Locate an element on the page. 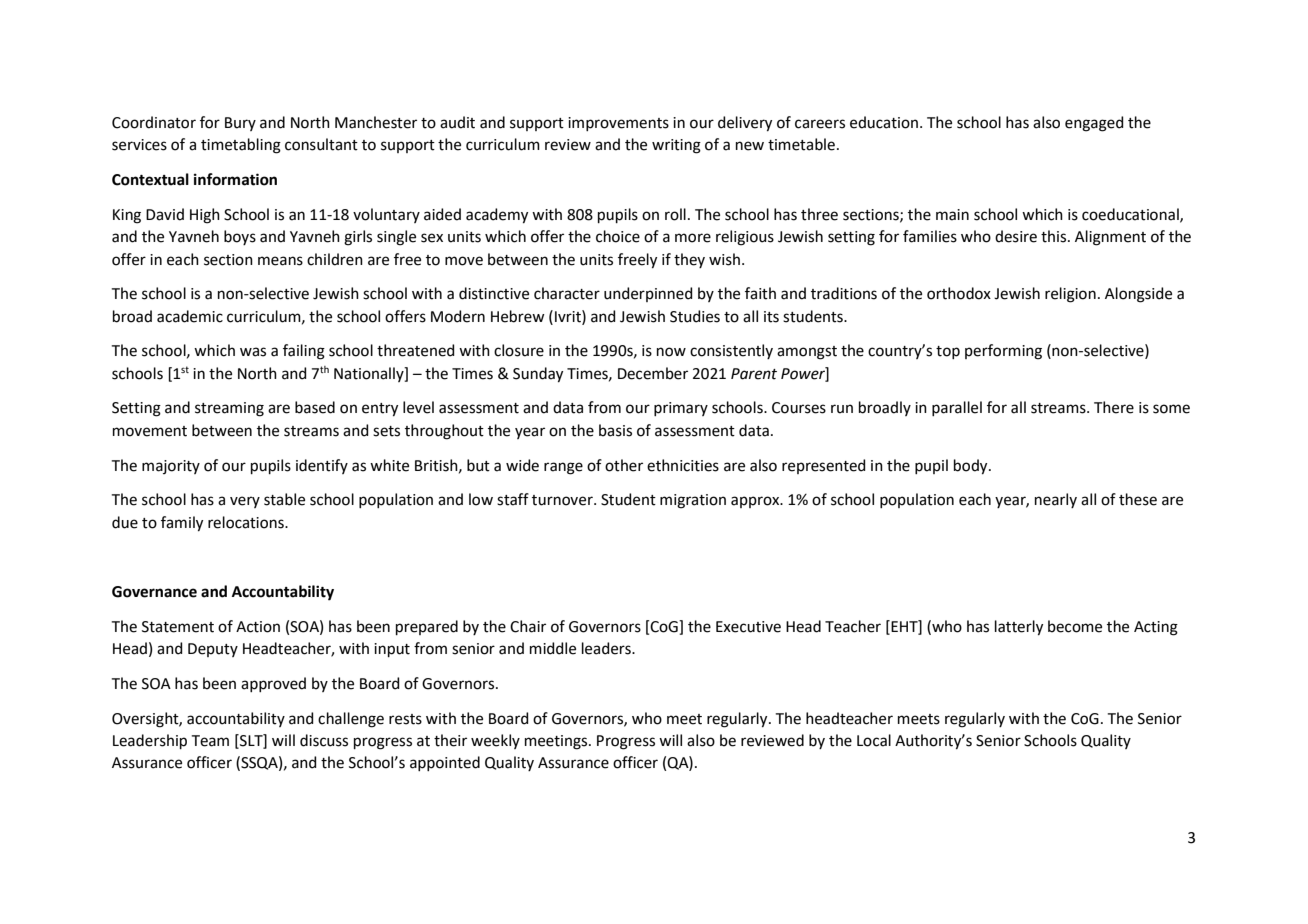 The height and width of the image is (924, 1308). migration is located at coordinates (693, 501).
